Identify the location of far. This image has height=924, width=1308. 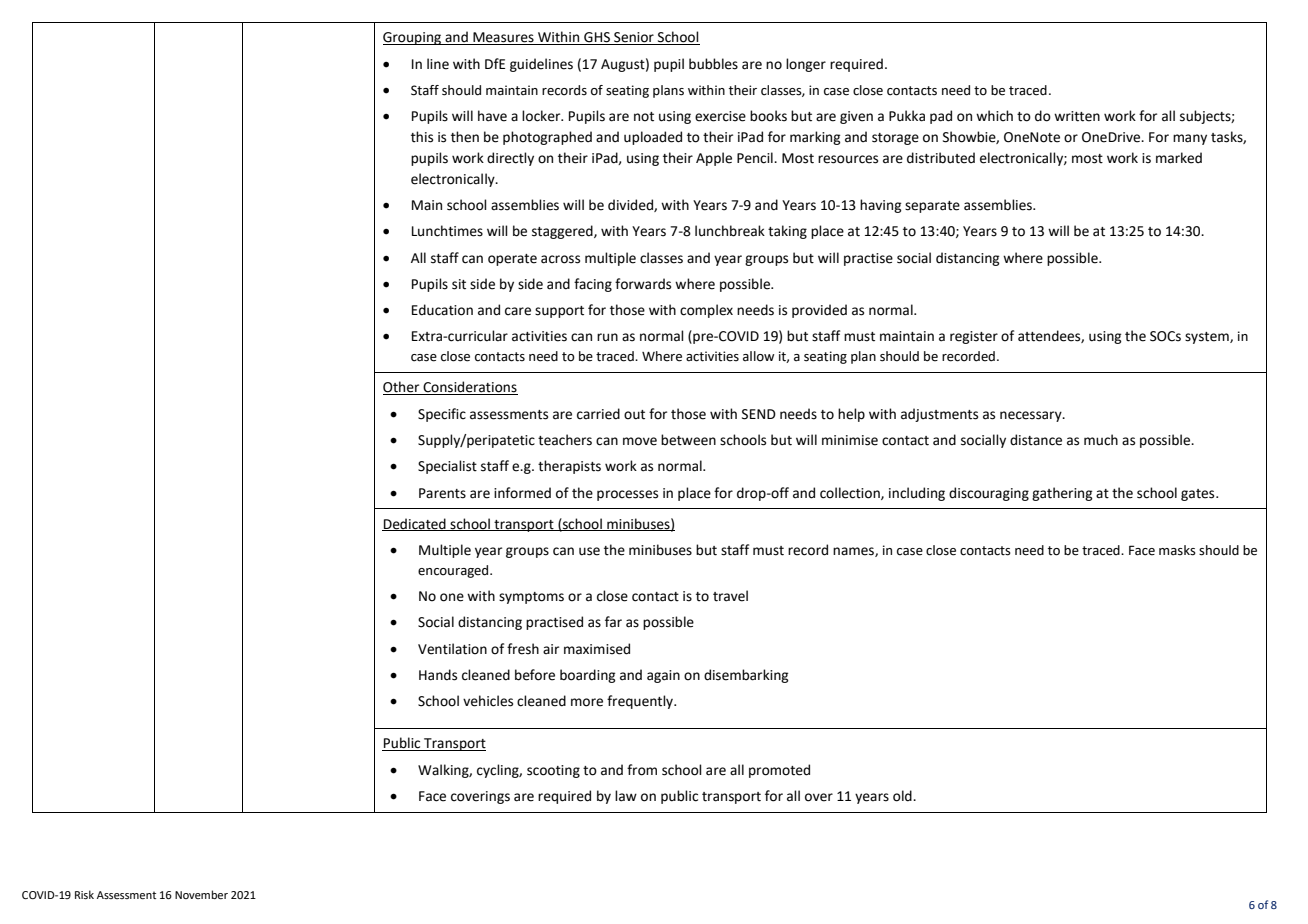
(613, 622).
